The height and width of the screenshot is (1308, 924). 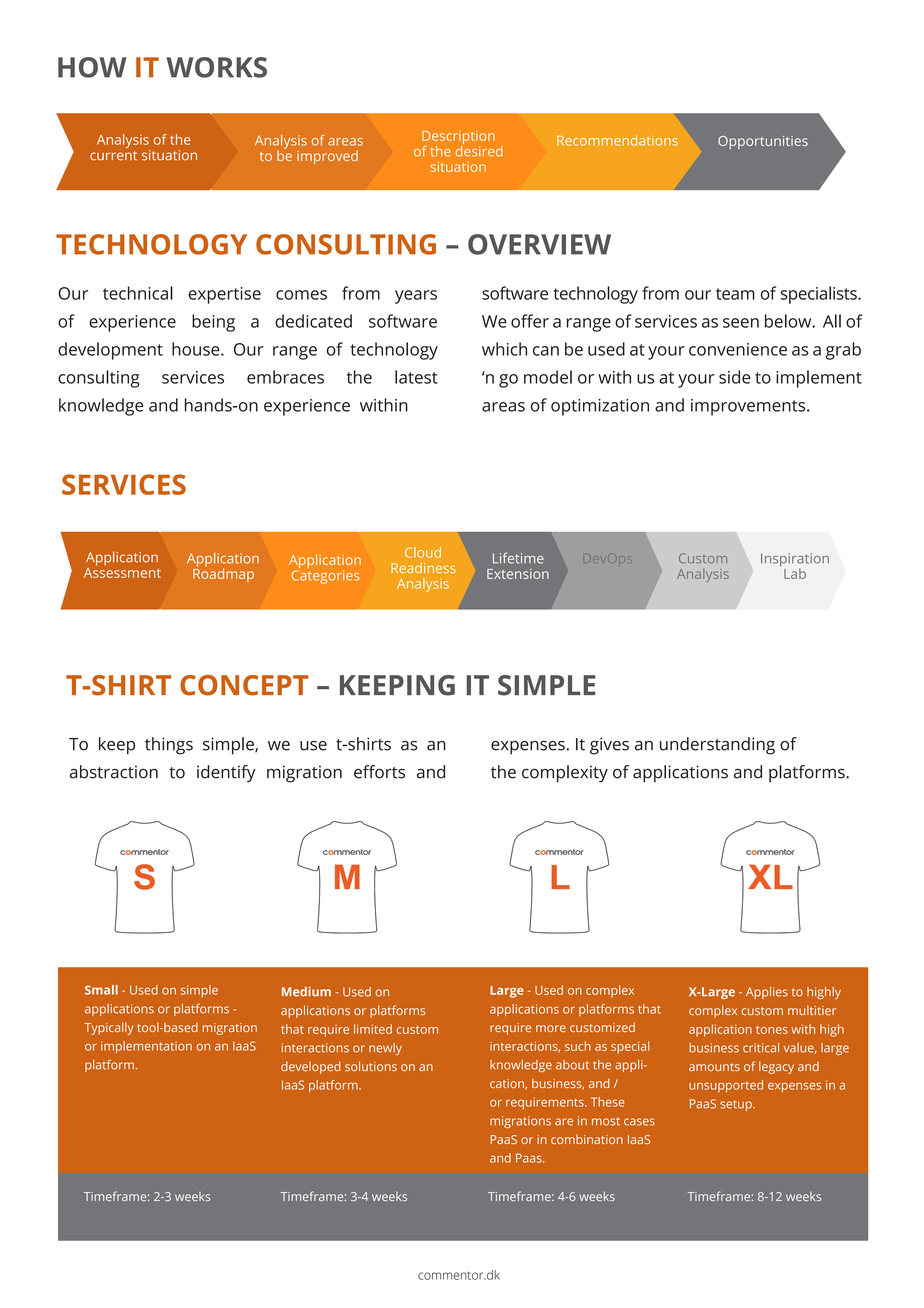 I want to click on convenience, so click(x=738, y=349).
